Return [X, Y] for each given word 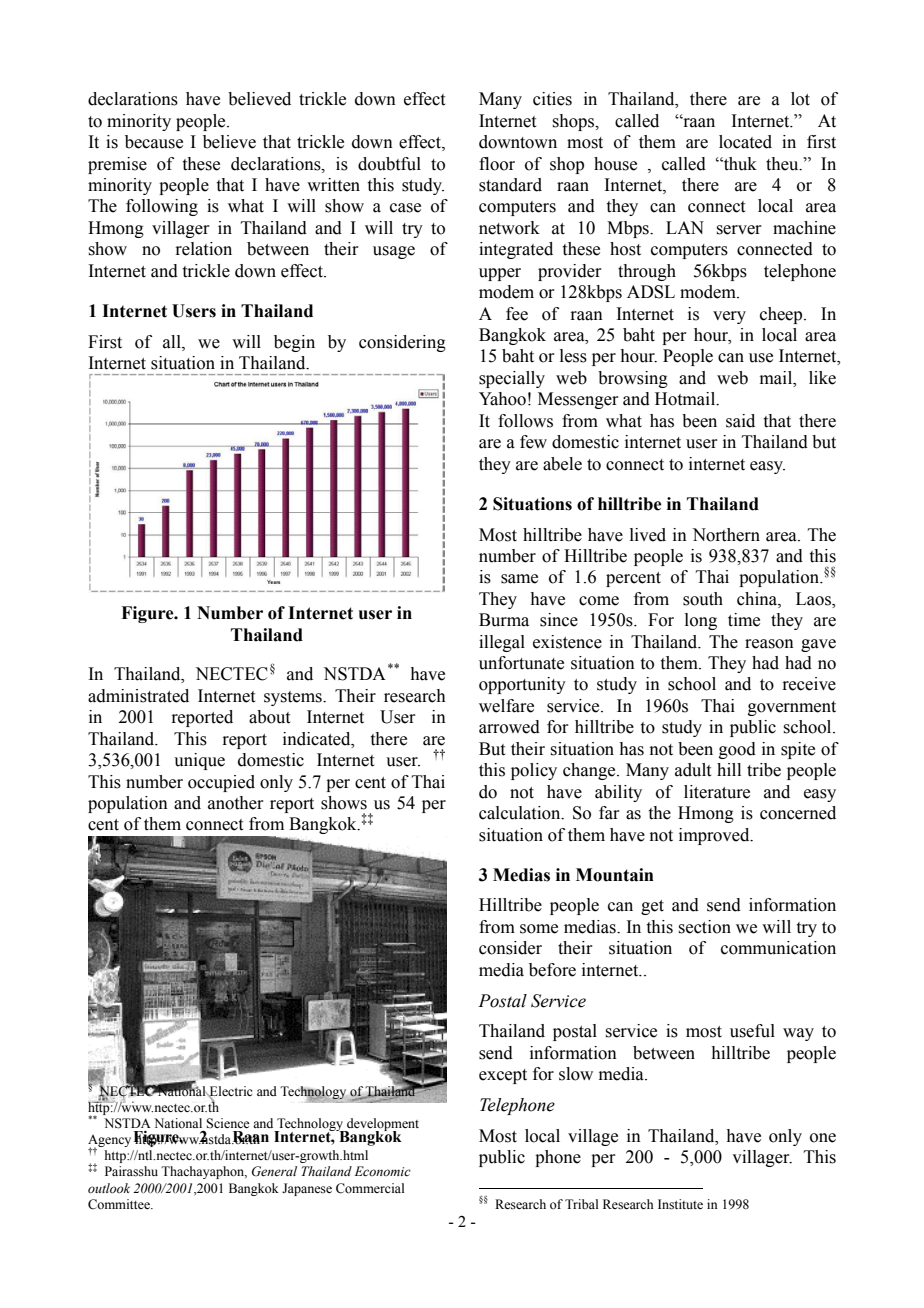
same [519, 579]
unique [199, 761]
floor [497, 164]
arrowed [509, 727]
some [539, 929]
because [154, 142]
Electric [230, 1092]
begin [294, 343]
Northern [726, 535]
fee [517, 314]
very [729, 317]
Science [228, 1123]
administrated [138, 696]
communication [778, 948]
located [745, 142]
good [737, 750]
